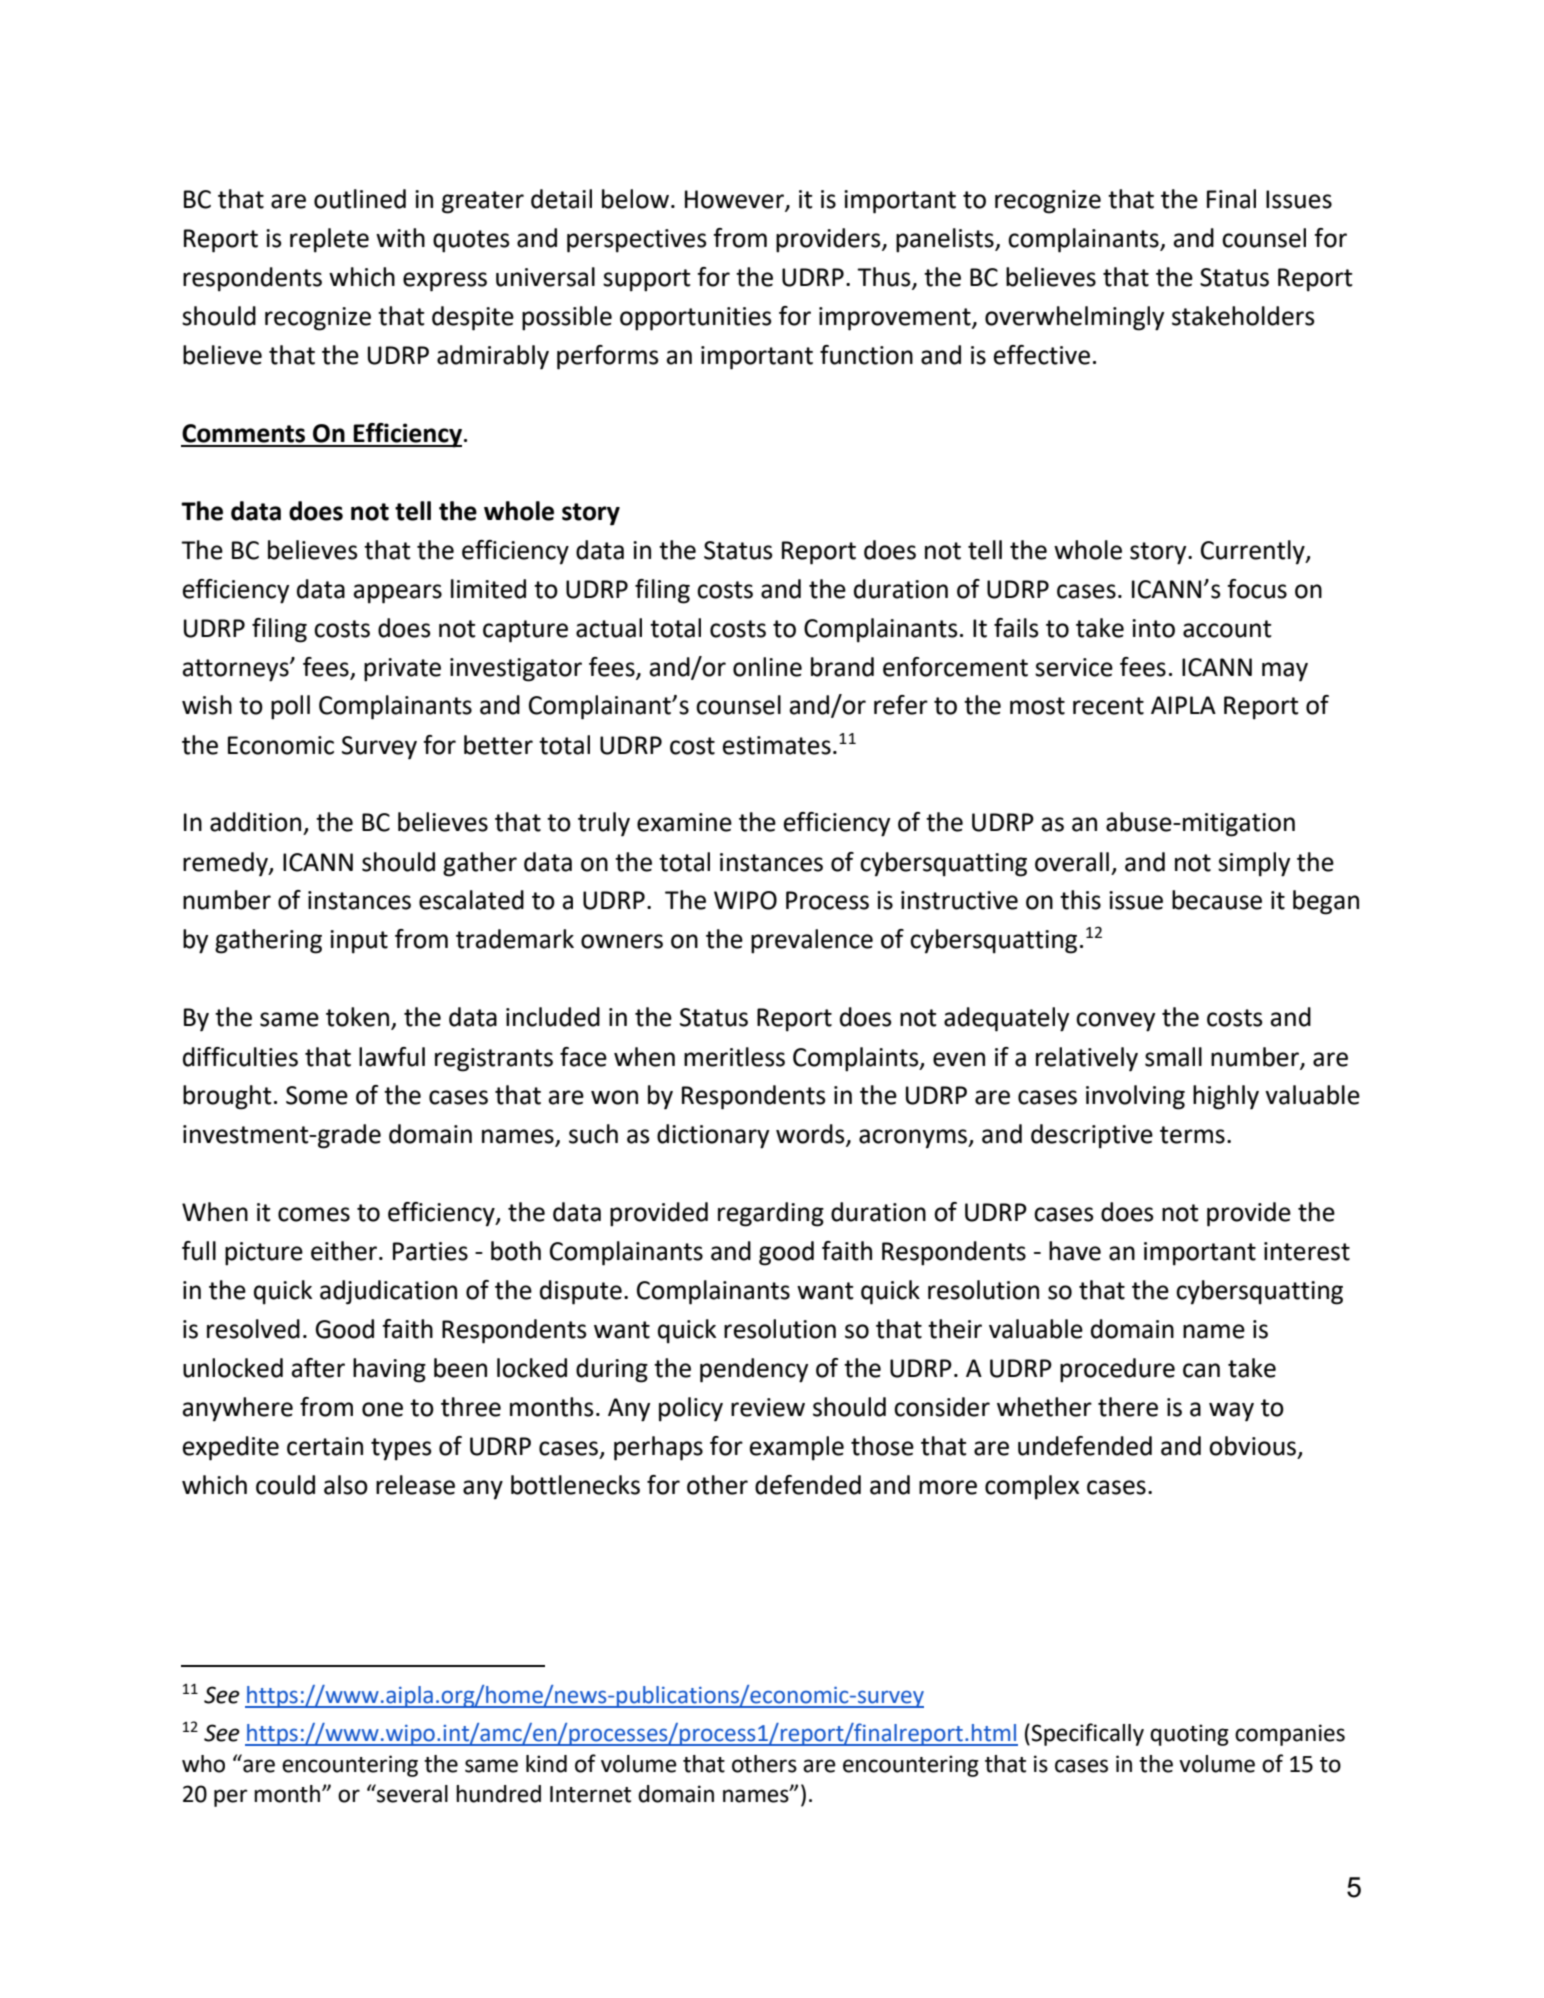 The height and width of the document is (1998, 1544). I want to click on However, so click(735, 200).
